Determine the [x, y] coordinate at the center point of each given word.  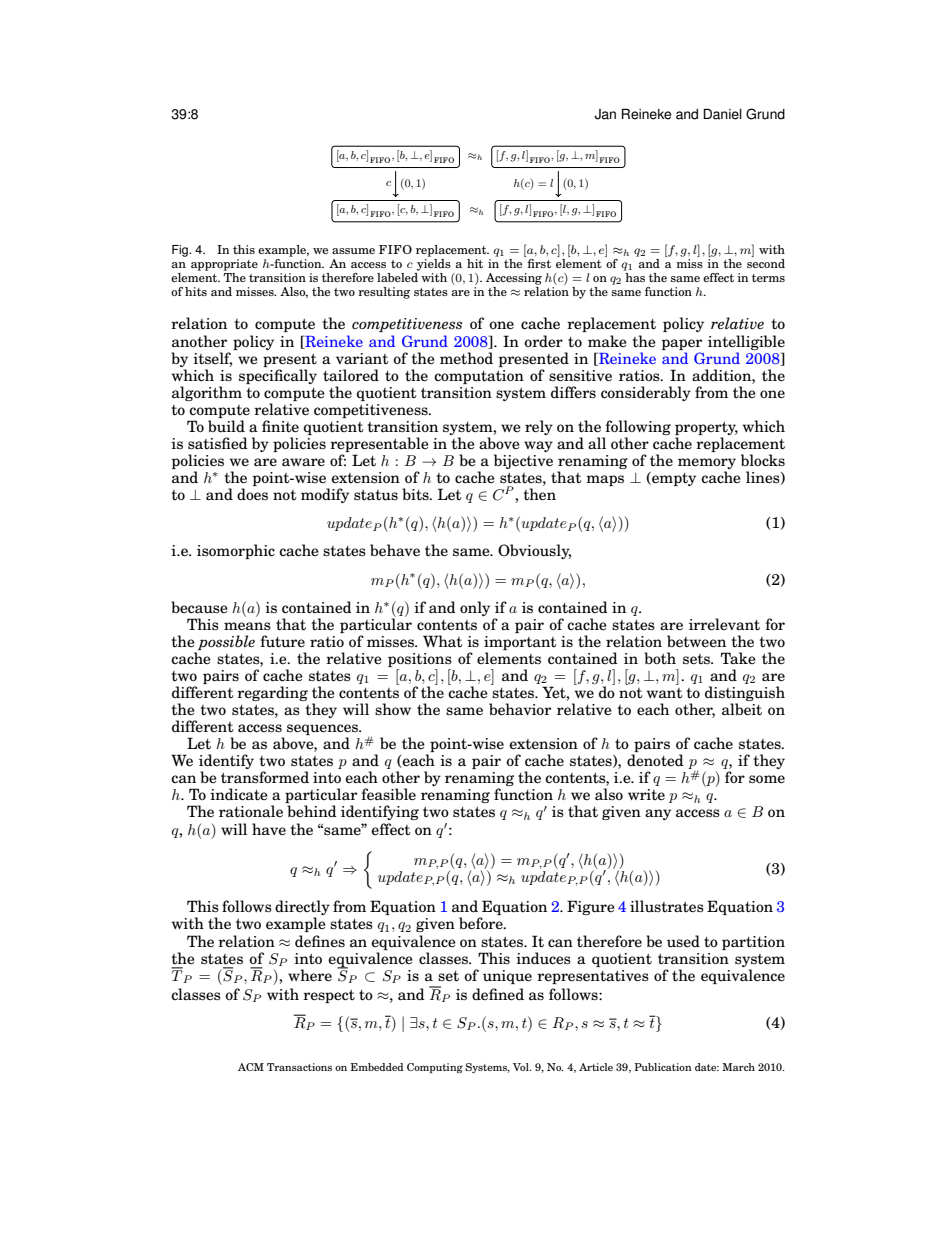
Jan [605, 114]
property [706, 428]
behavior [520, 709]
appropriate [224, 265]
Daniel [722, 114]
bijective [523, 461]
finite [280, 426]
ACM [251, 1067]
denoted [655, 760]
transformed [265, 777]
